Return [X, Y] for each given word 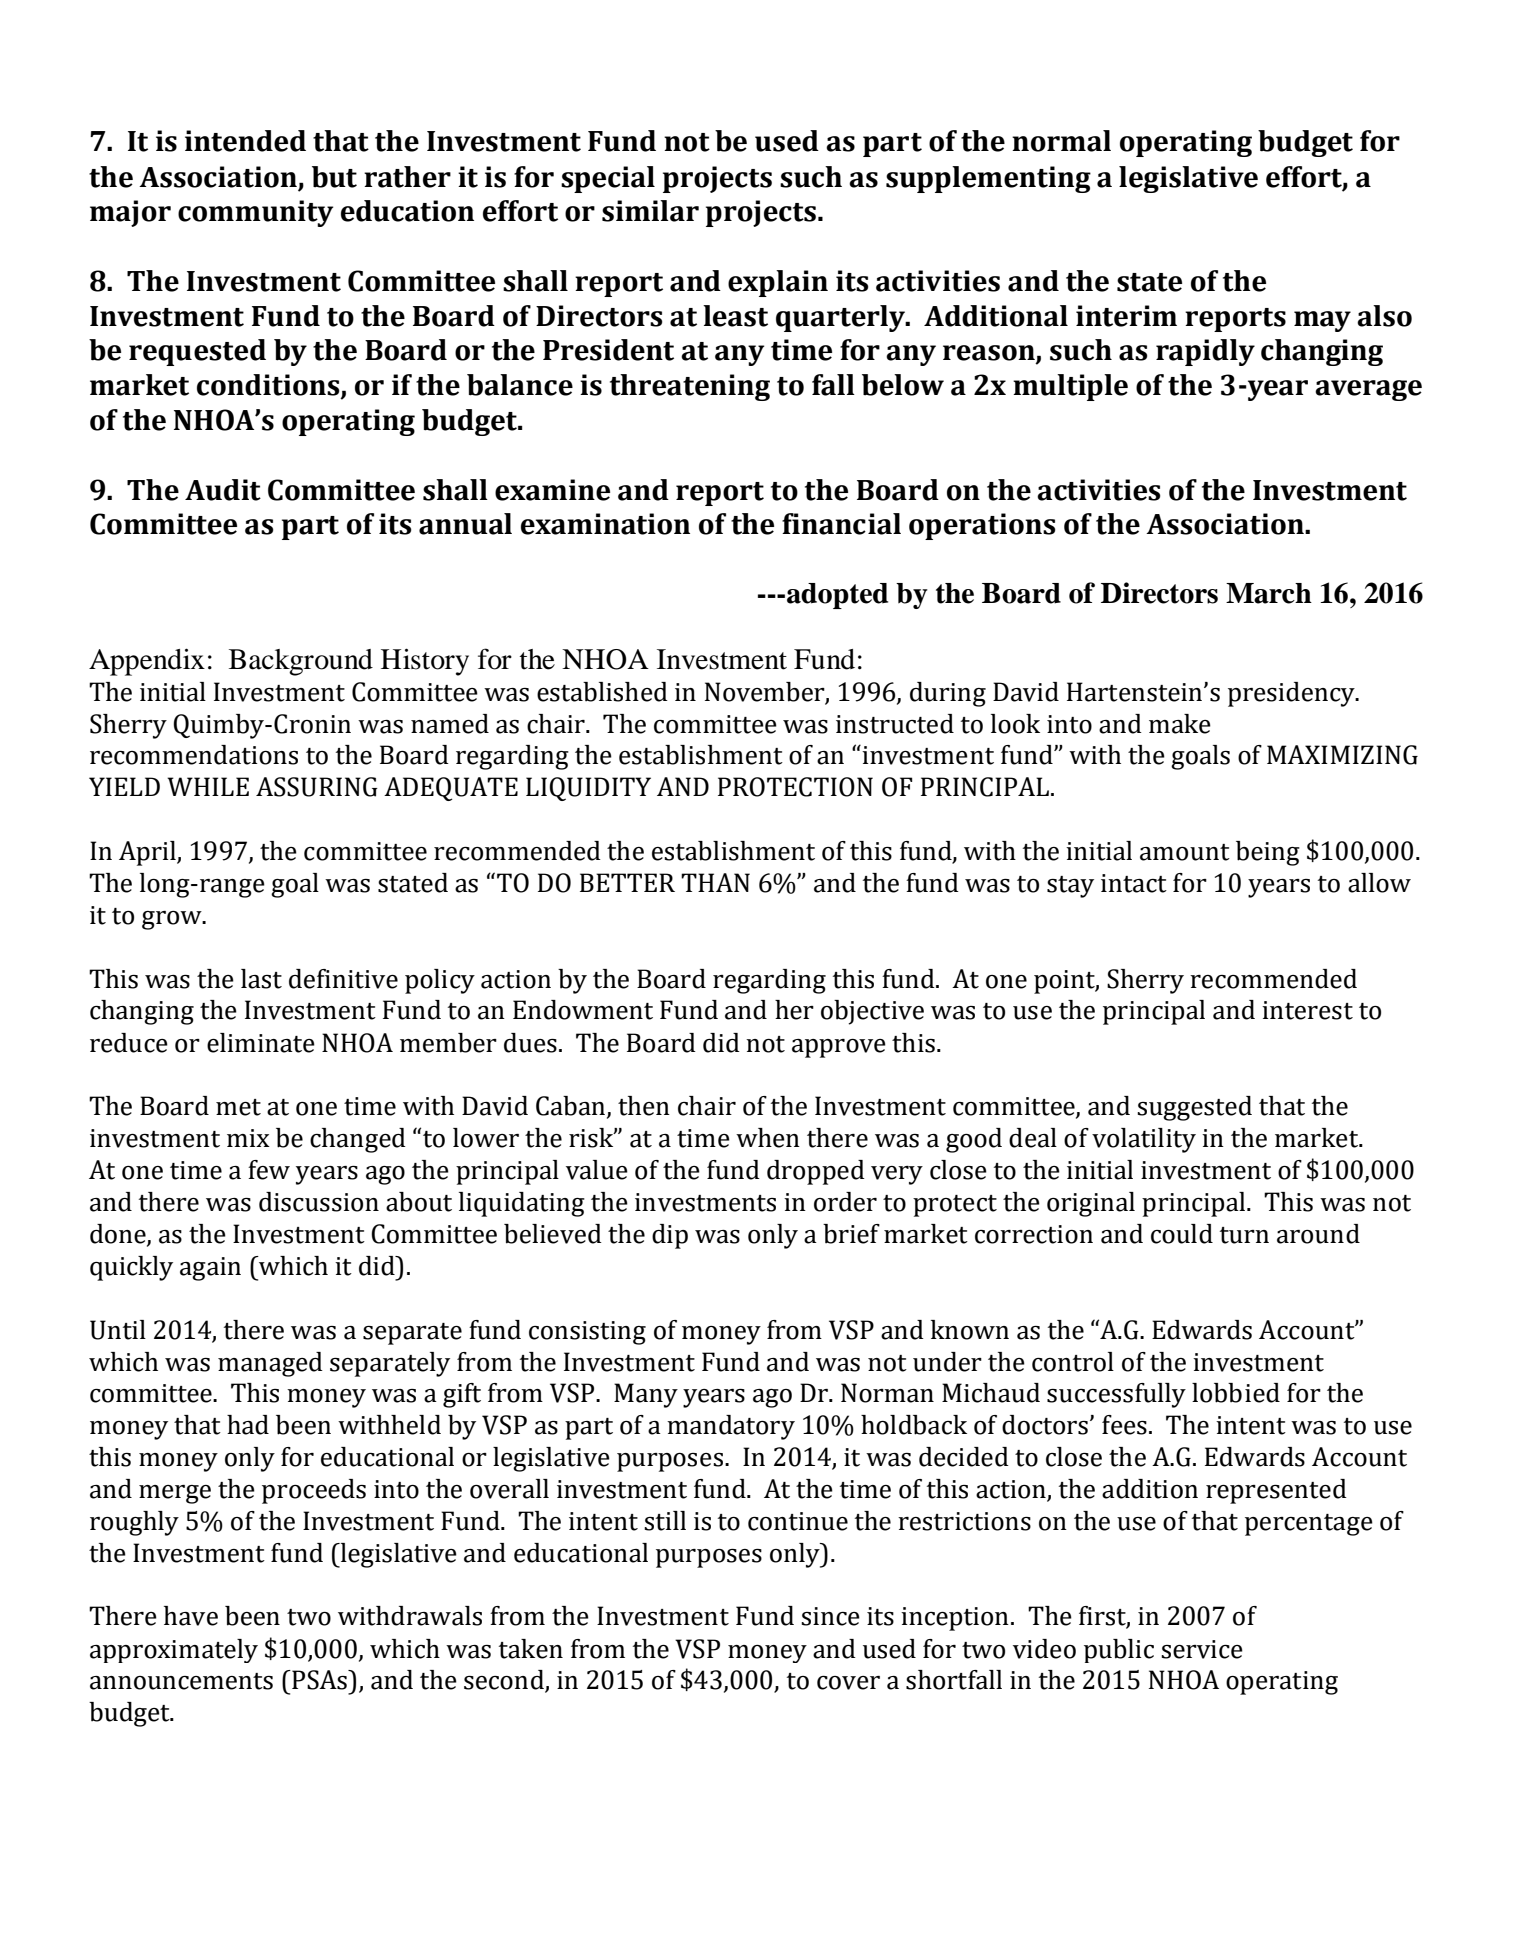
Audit [223, 490]
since [830, 1616]
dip [670, 1236]
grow [173, 920]
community [255, 213]
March [1269, 593]
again [210, 1269]
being [1268, 853]
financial [841, 524]
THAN [715, 882]
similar [650, 211]
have [191, 1616]
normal [1061, 141]
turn [1244, 1235]
